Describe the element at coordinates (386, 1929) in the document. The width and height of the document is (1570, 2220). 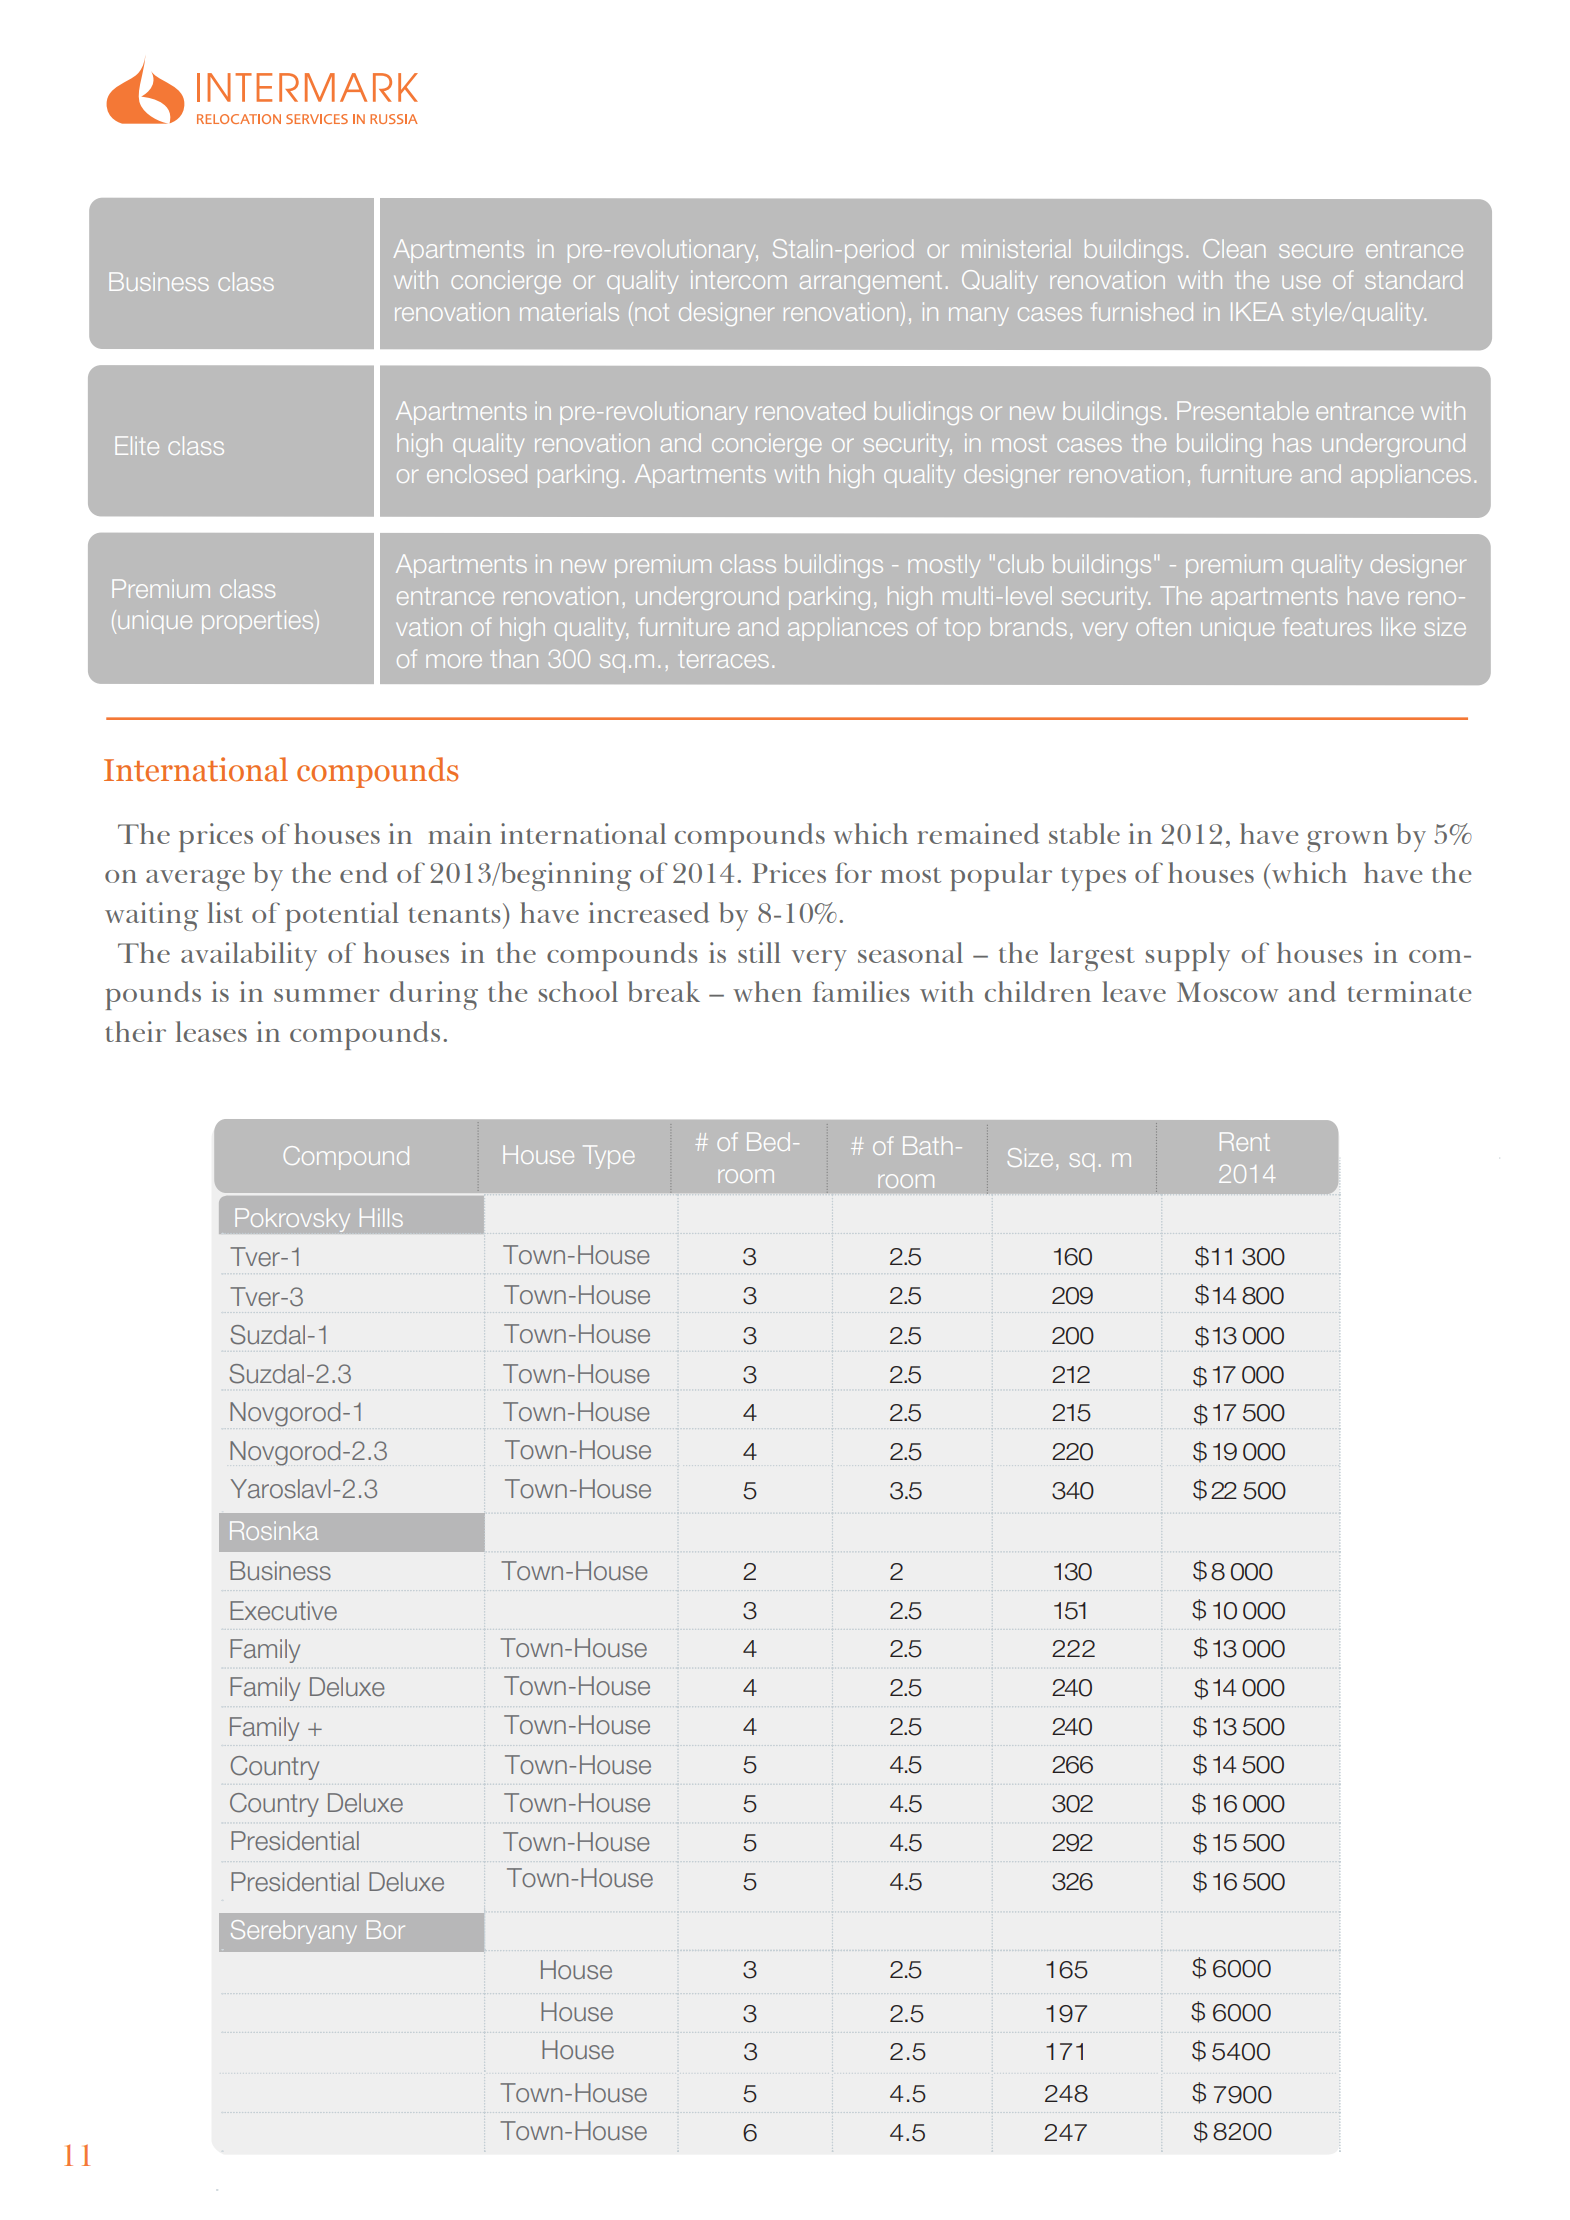
I see `Bor` at that location.
